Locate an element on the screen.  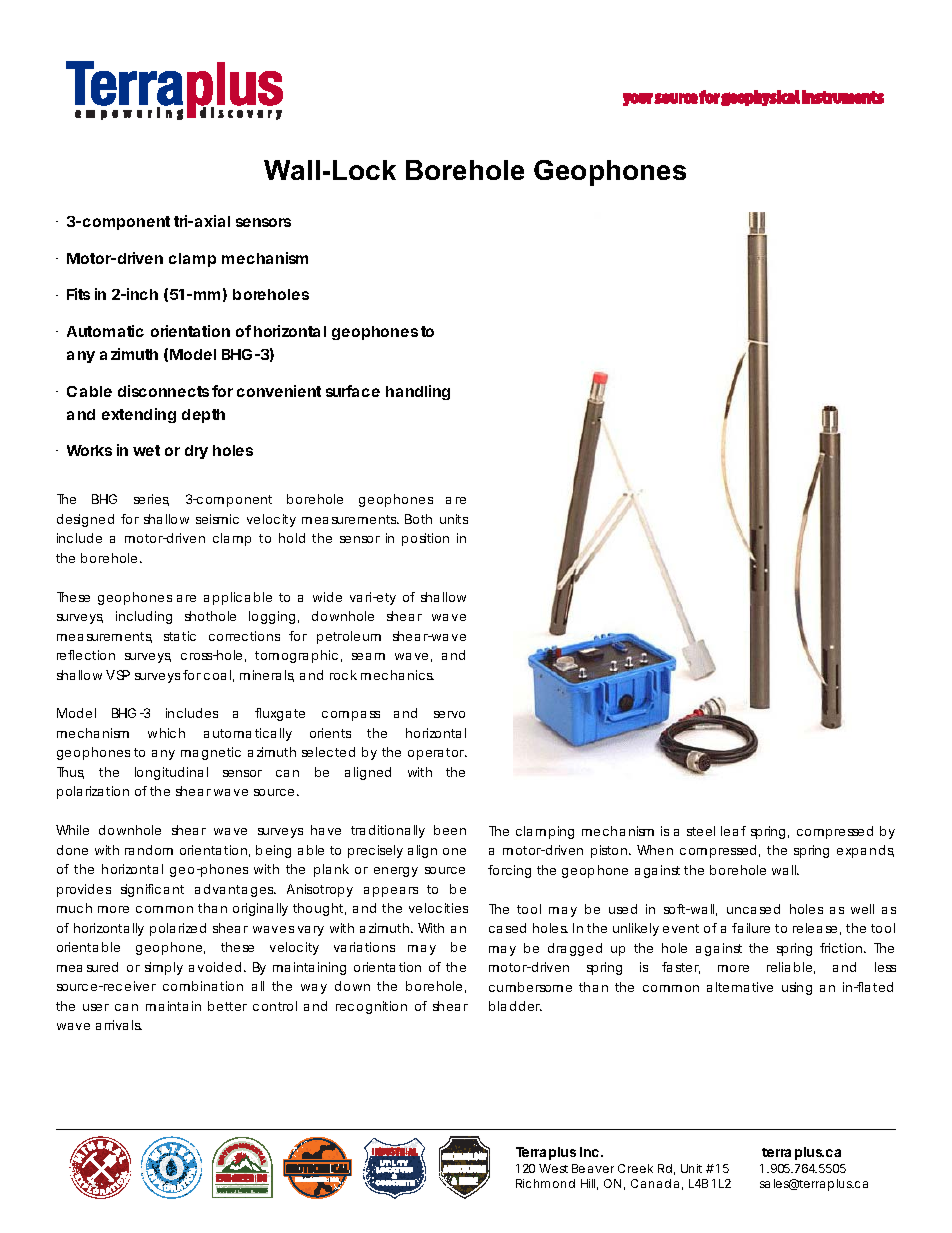
forcing is located at coordinates (509, 871).
